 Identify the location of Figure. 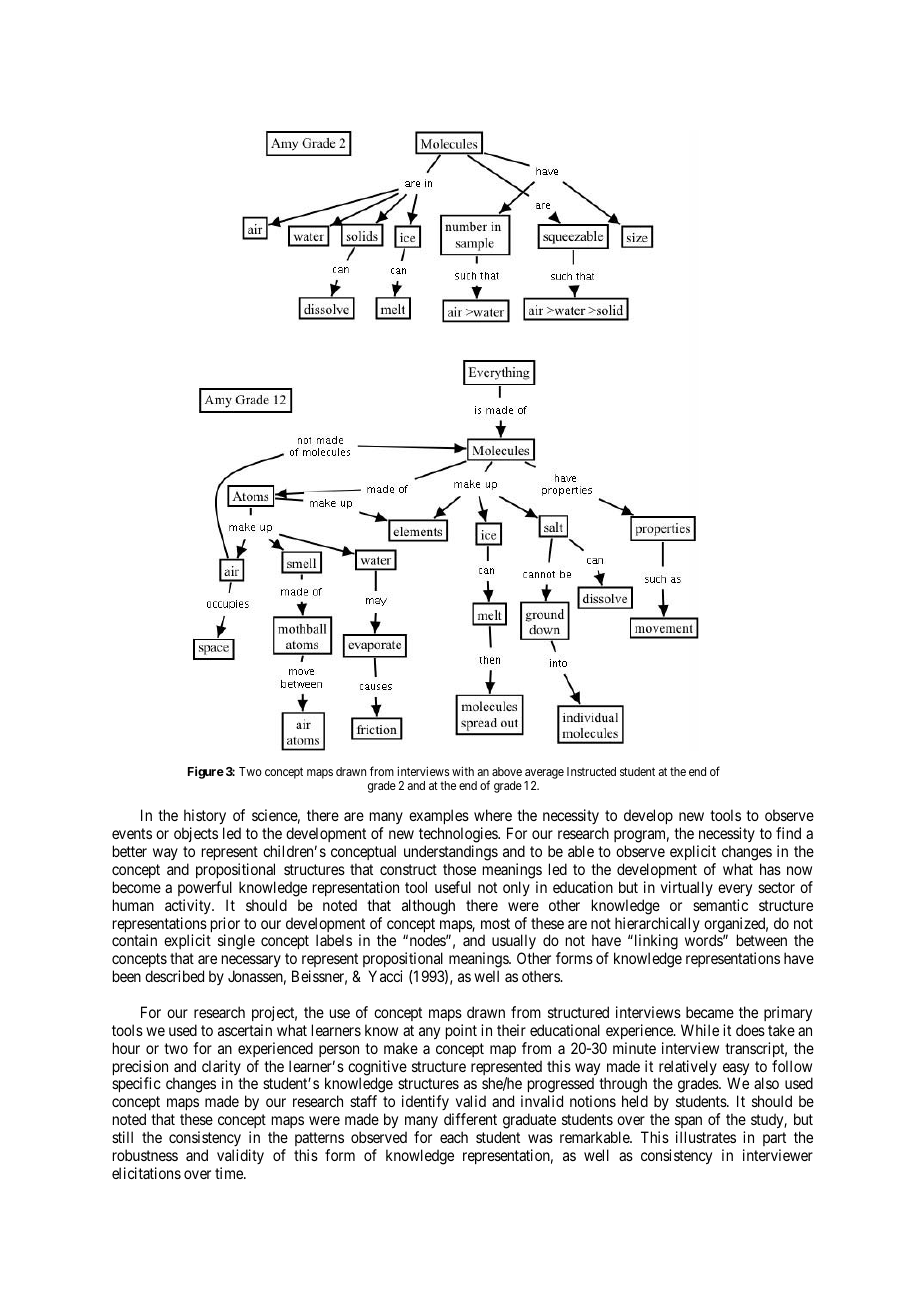
(206, 772).
